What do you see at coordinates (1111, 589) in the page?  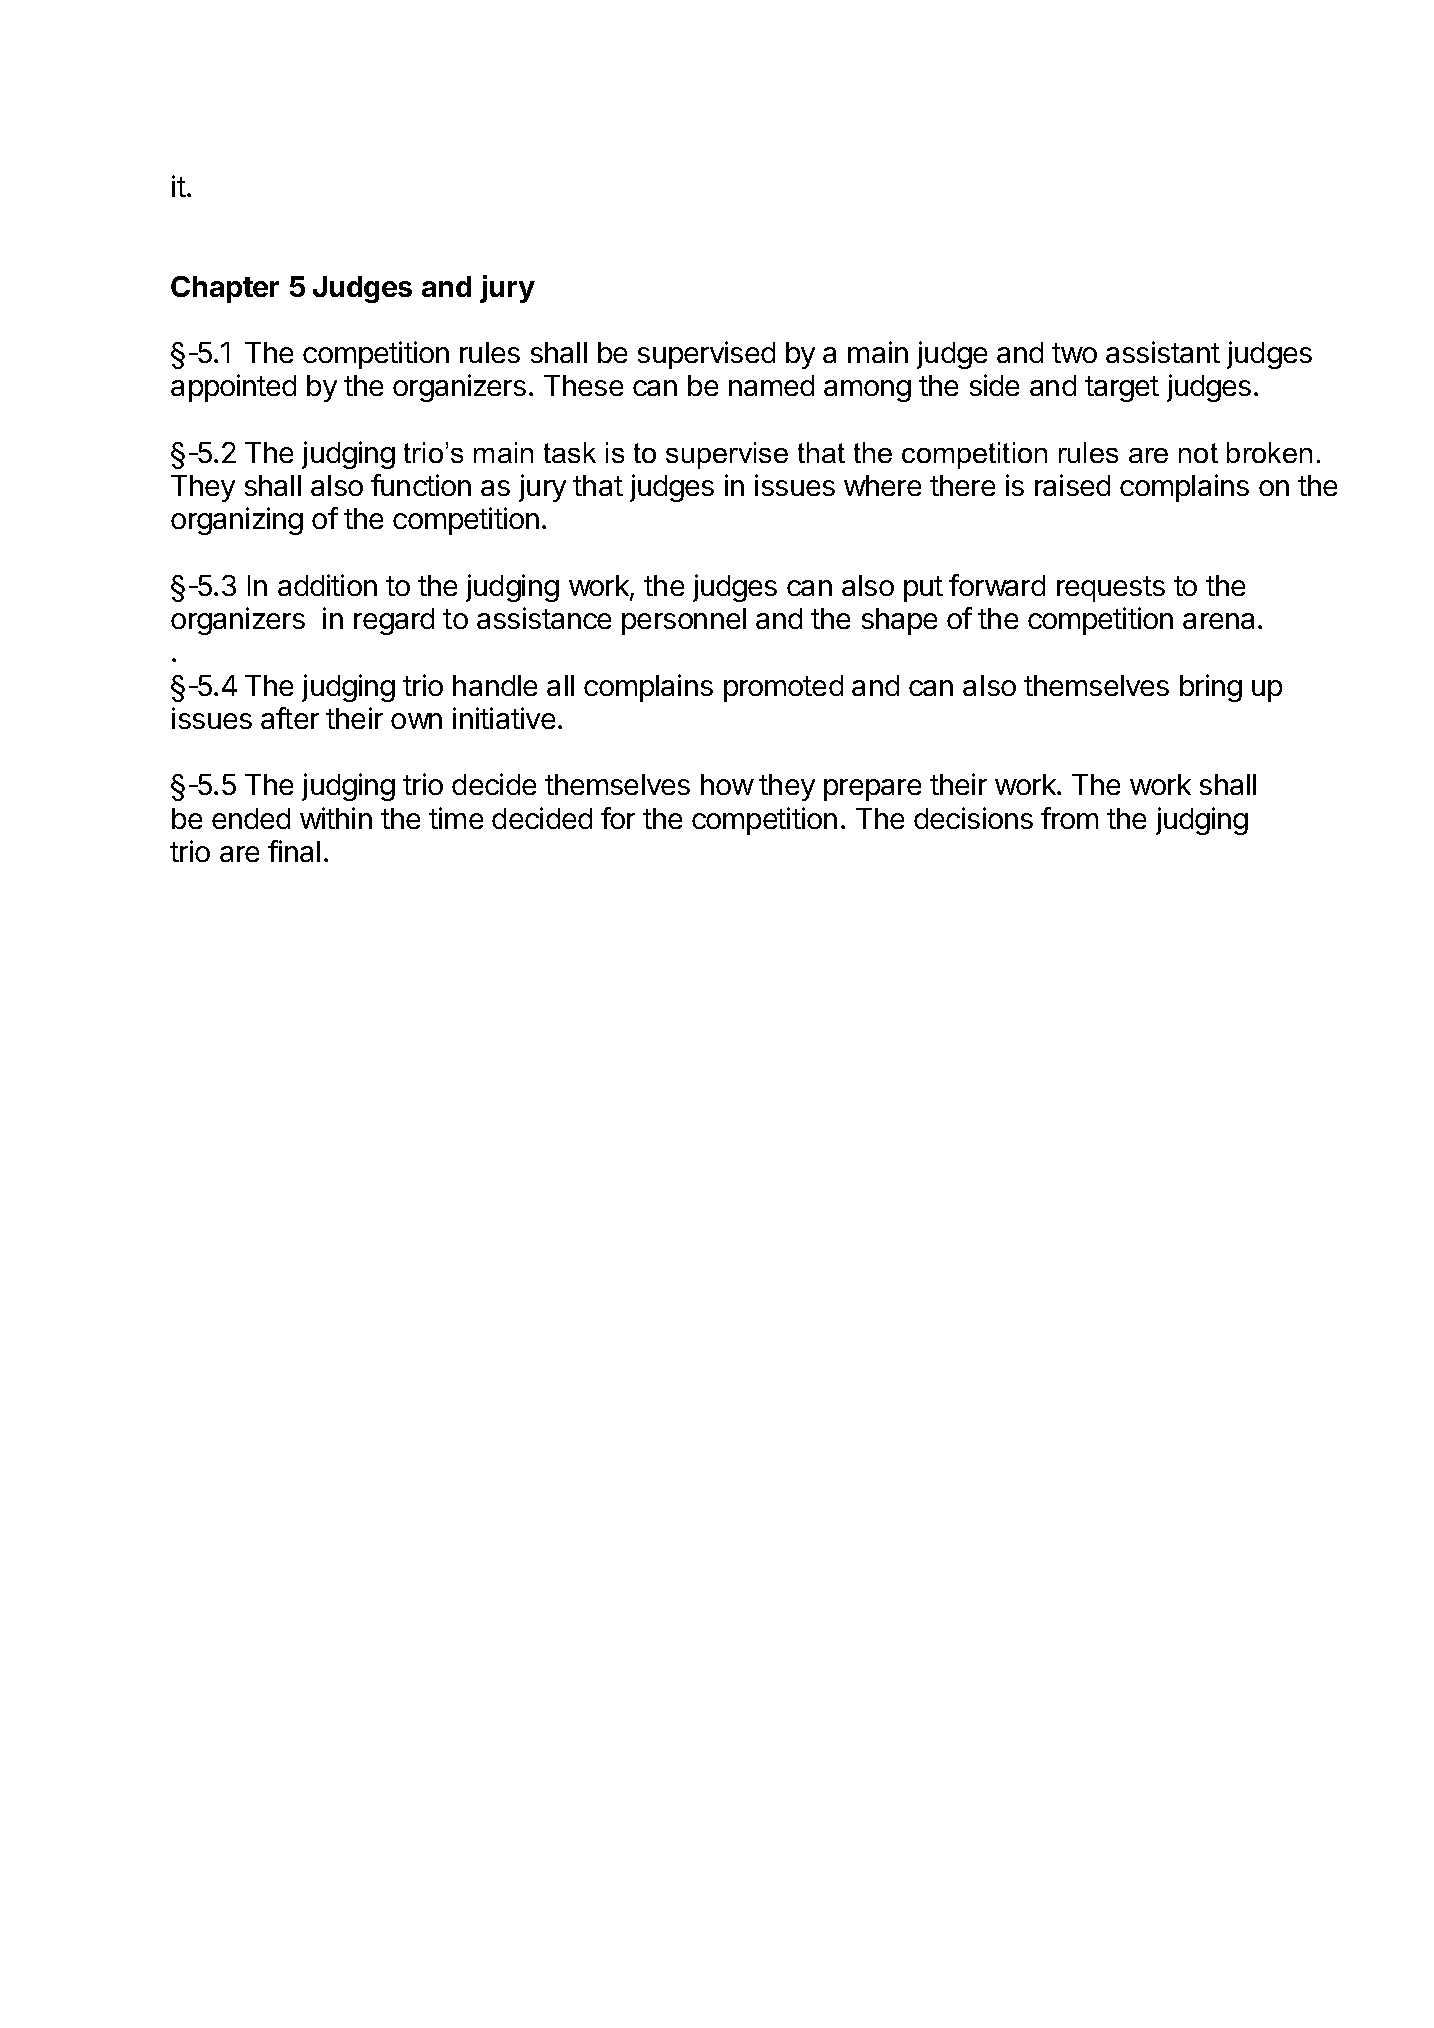 I see `requests` at bounding box center [1111, 589].
